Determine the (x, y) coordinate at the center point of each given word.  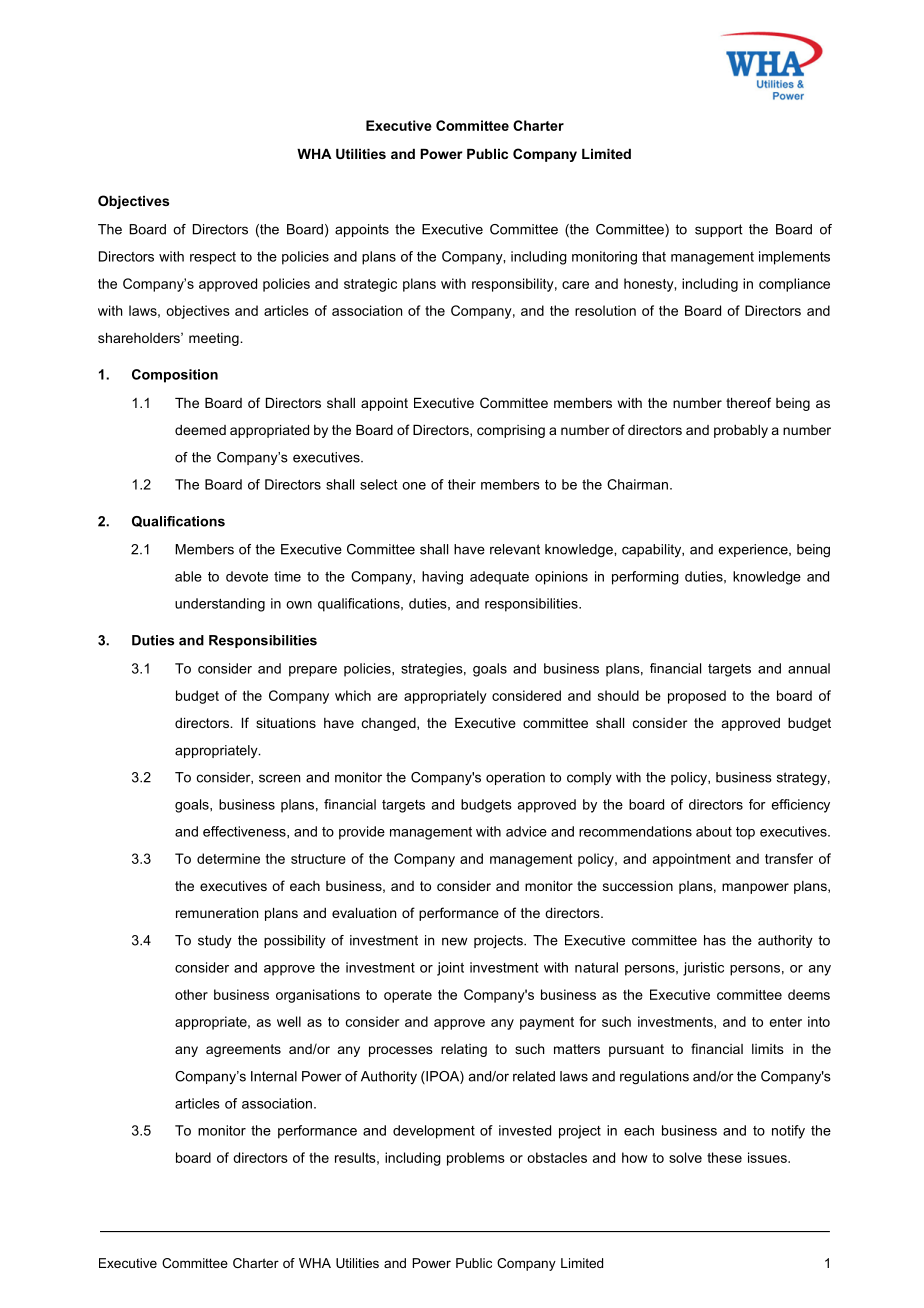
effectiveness (245, 831)
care (575, 285)
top (745, 833)
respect (213, 258)
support (719, 230)
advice (526, 831)
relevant (515, 549)
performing (645, 578)
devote (247, 576)
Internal (274, 1076)
